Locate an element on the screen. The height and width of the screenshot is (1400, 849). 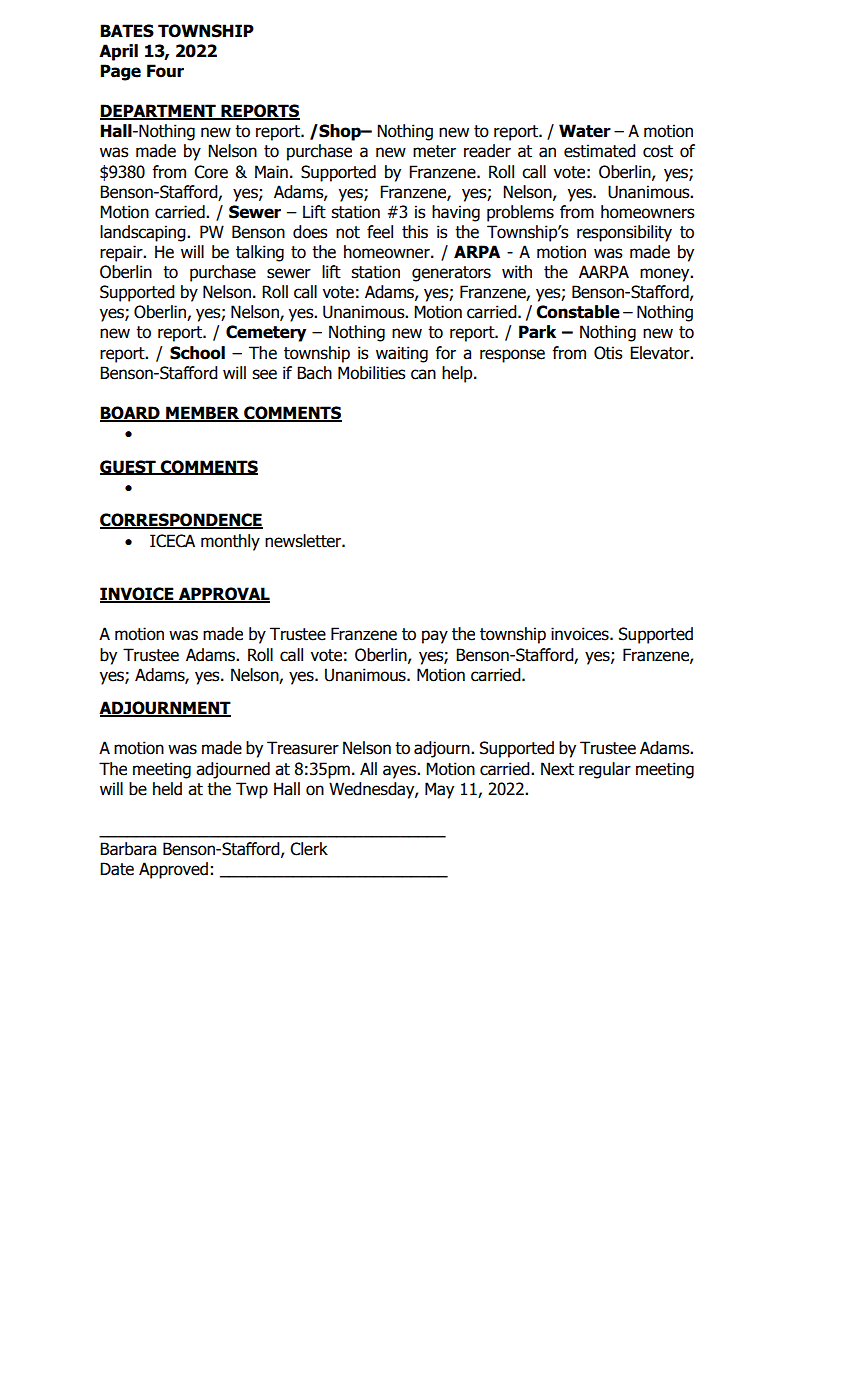
APPROVAL is located at coordinates (223, 595).
